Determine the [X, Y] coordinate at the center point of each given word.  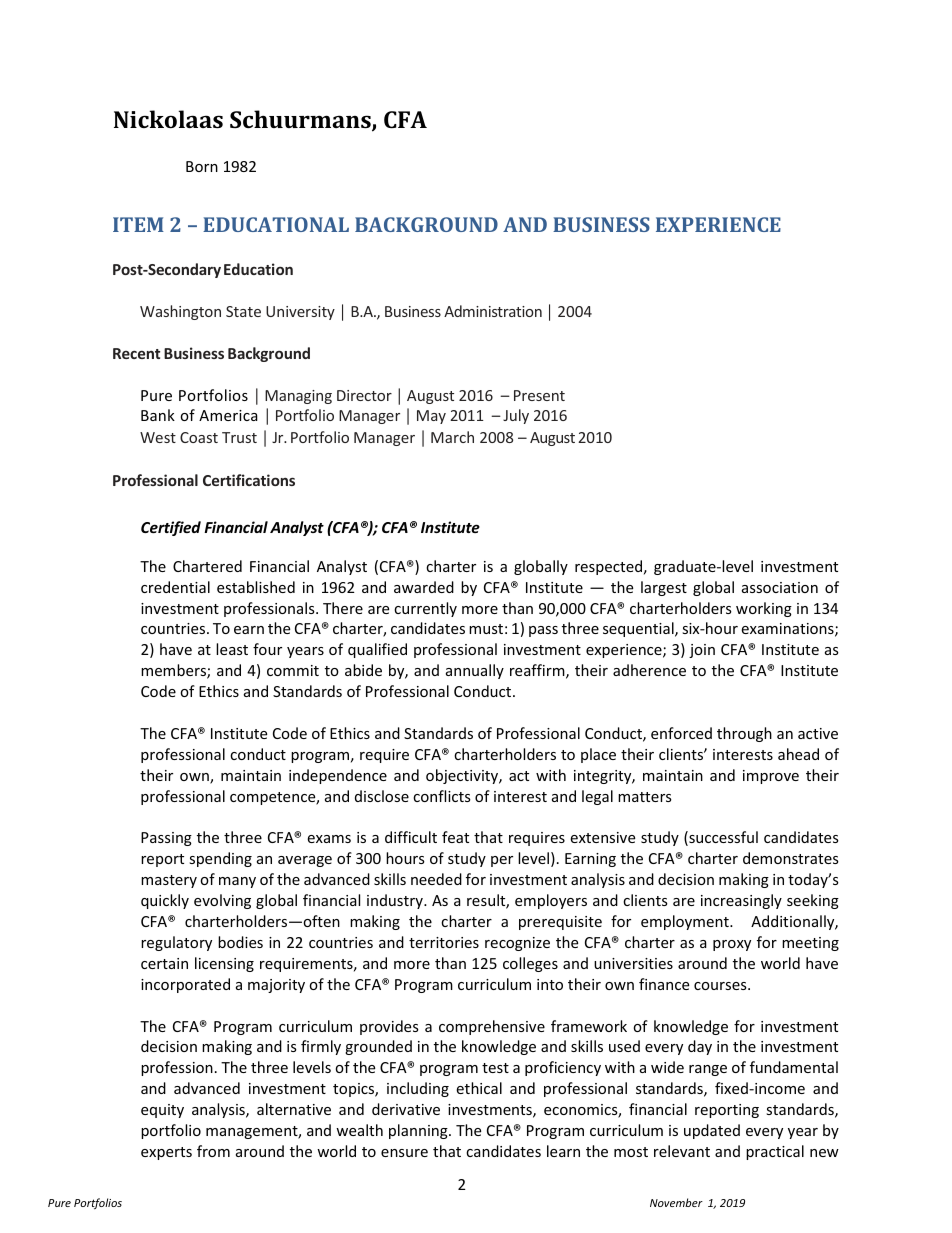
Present [539, 395]
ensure [404, 1153]
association [780, 587]
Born [202, 166]
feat [455, 837]
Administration [493, 311]
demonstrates [791, 858]
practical [775, 1152]
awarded [424, 587]
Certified [171, 528]
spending [220, 859]
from [213, 1151]
